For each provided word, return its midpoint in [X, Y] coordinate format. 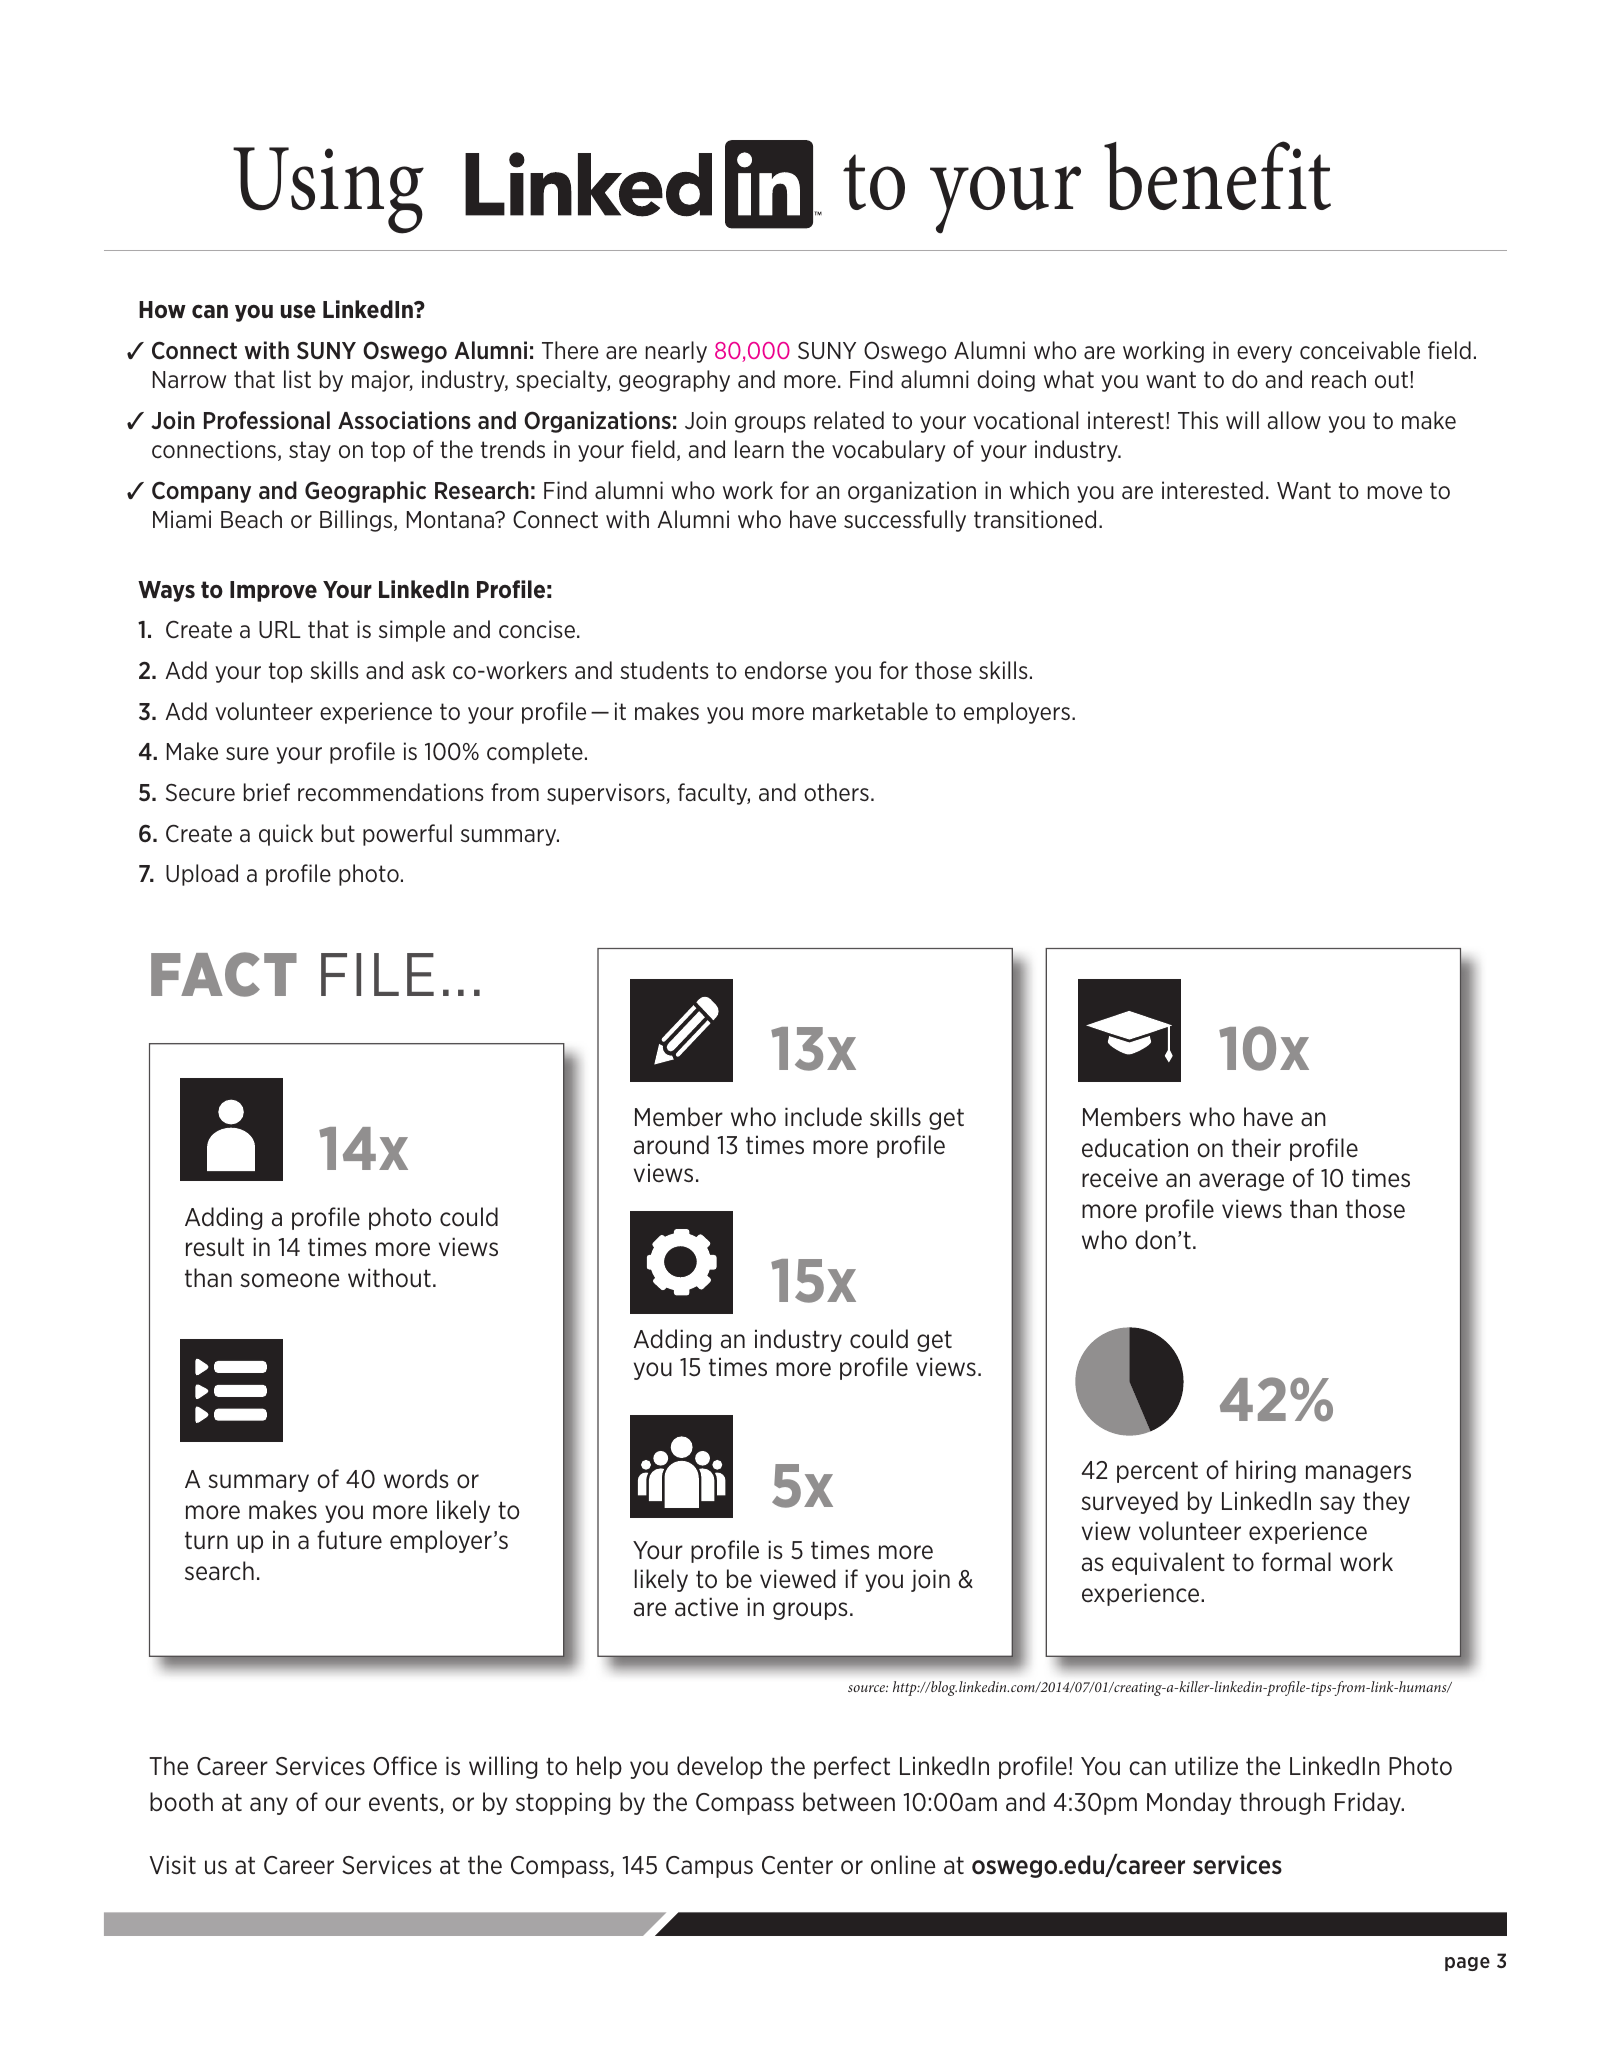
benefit [1217, 175]
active [706, 1607]
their [1256, 1148]
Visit [172, 1864]
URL [280, 629]
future [349, 1540]
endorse [786, 670]
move [1395, 493]
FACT [224, 974]
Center [797, 1865]
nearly [676, 352]
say [1337, 1505]
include [823, 1117]
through [1282, 1803]
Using [328, 190]
